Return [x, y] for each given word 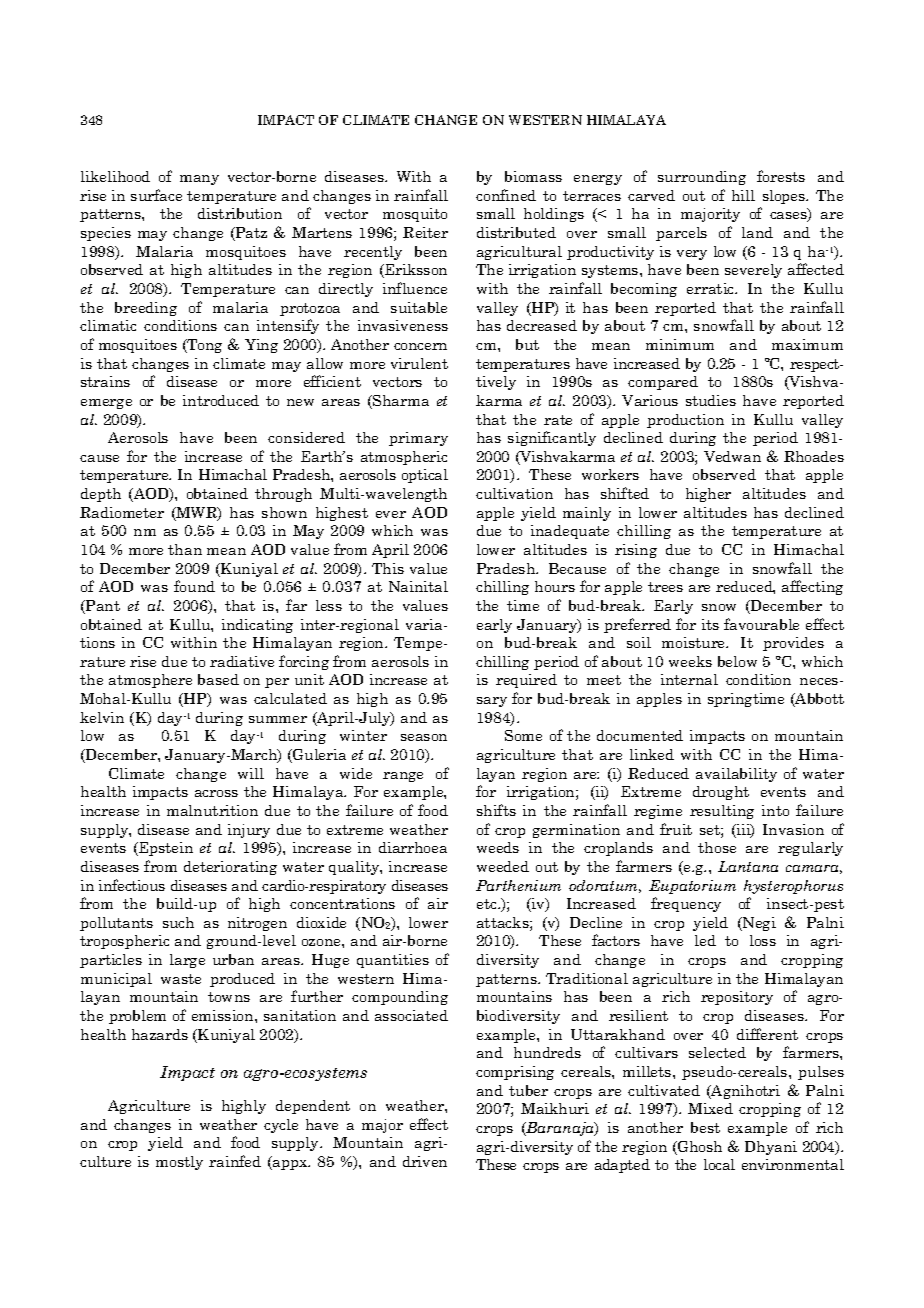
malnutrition [212, 810]
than [185, 549]
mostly [179, 1163]
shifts [496, 810]
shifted [625, 493]
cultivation [514, 493]
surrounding [702, 178]
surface [156, 195]
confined [506, 195]
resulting [722, 812]
